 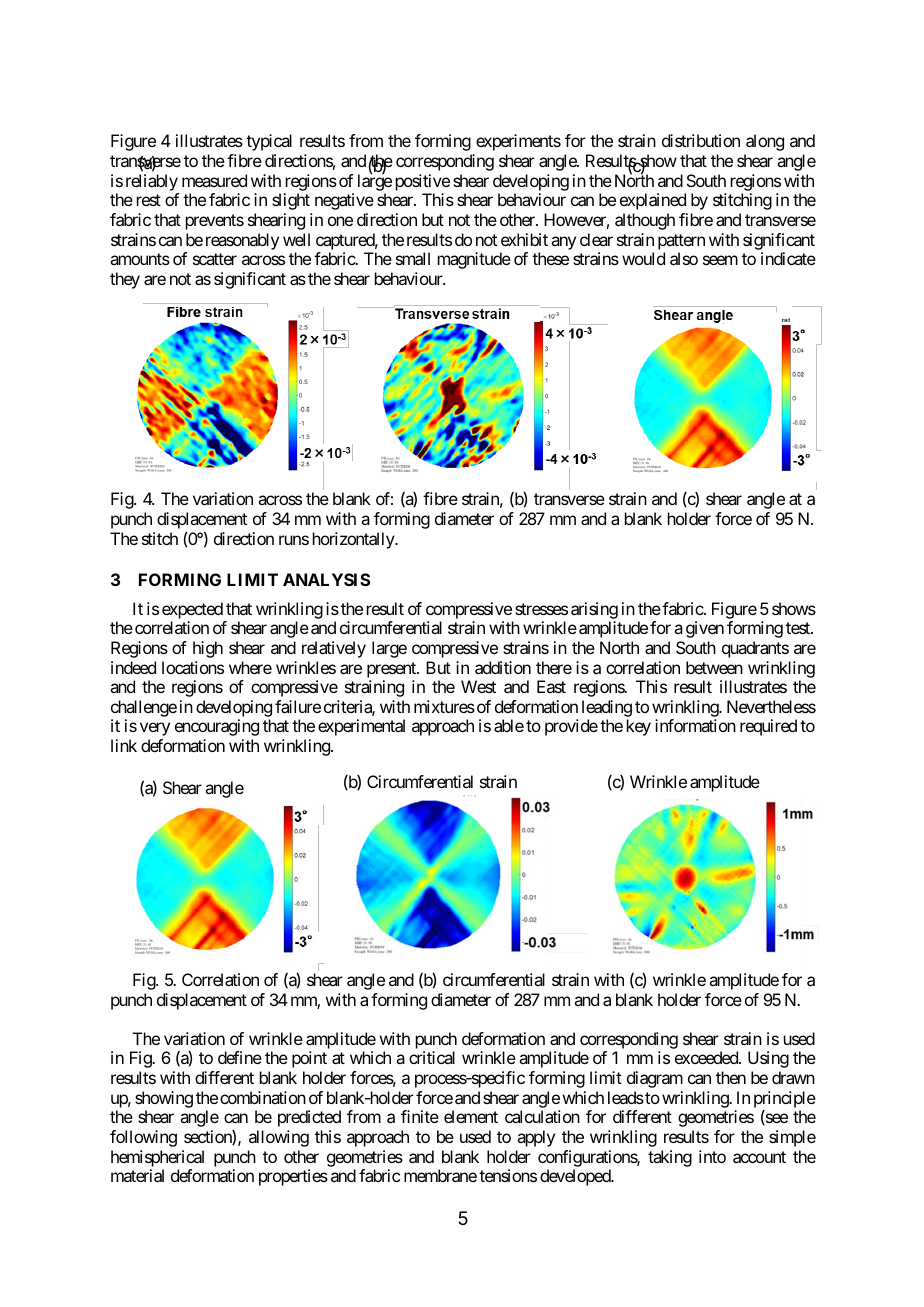 I want to click on hemispherical, so click(x=157, y=1158).
